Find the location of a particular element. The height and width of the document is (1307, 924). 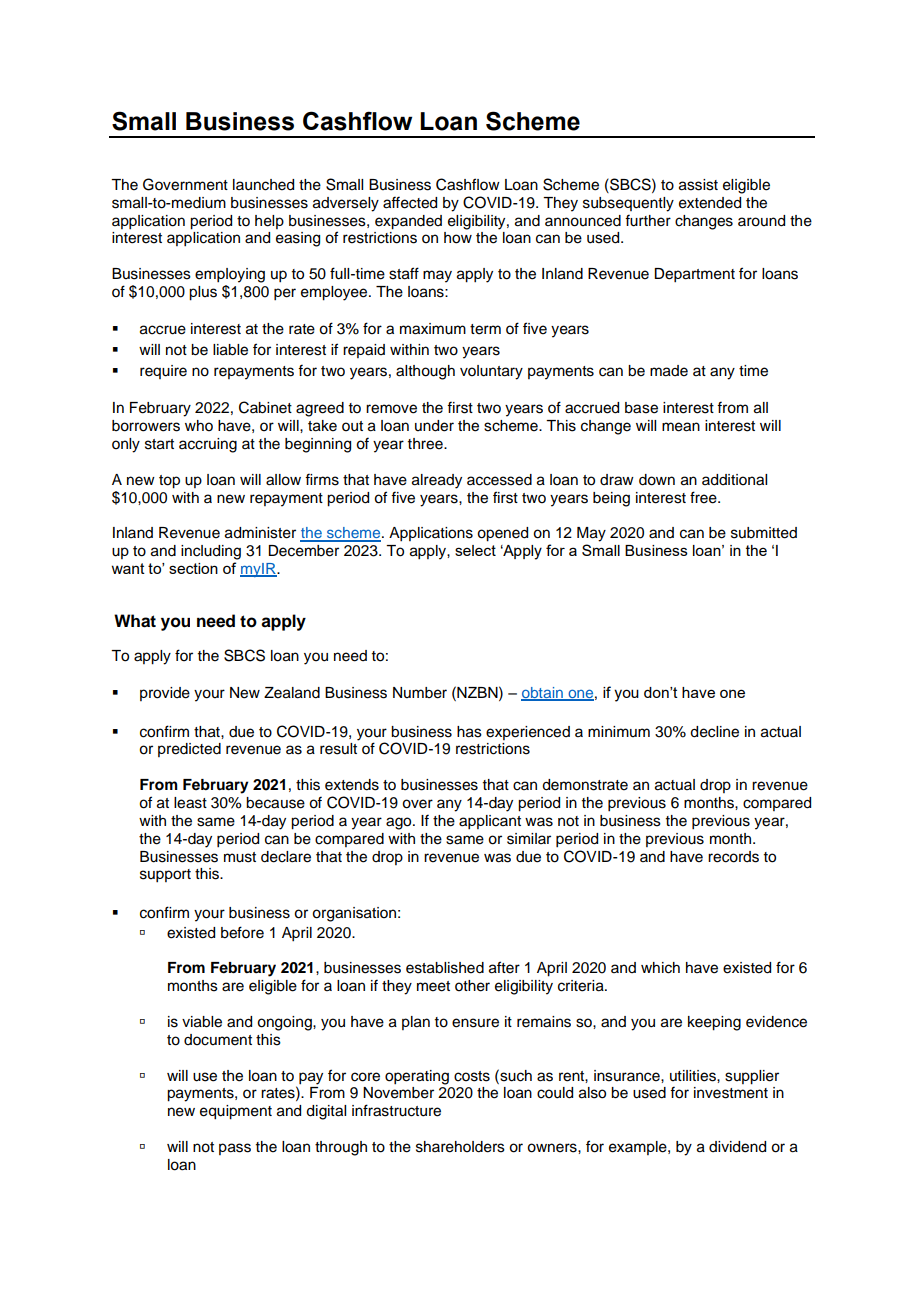

records is located at coordinates (733, 857).
